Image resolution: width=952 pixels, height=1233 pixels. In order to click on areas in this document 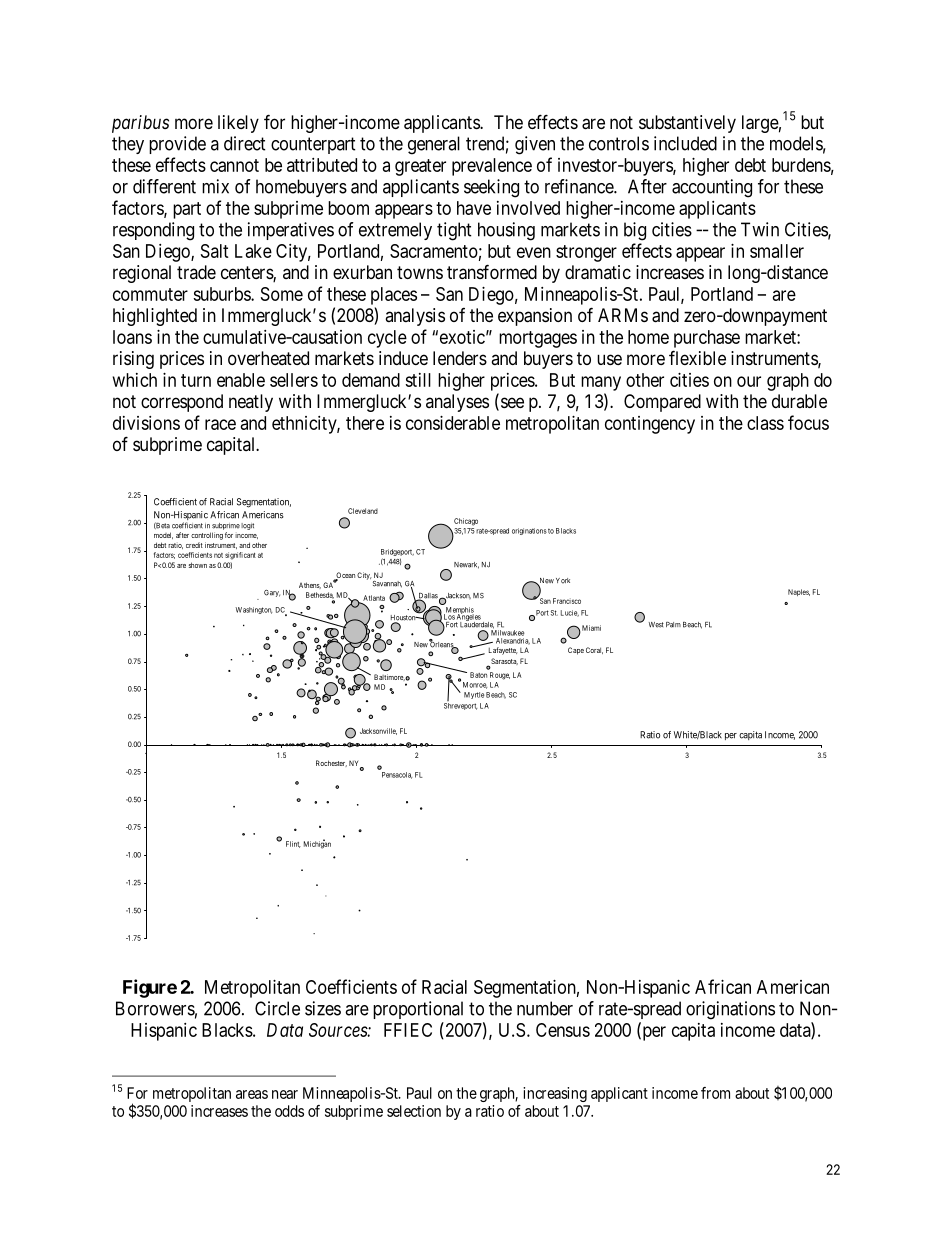, I will do `click(252, 1094)`.
